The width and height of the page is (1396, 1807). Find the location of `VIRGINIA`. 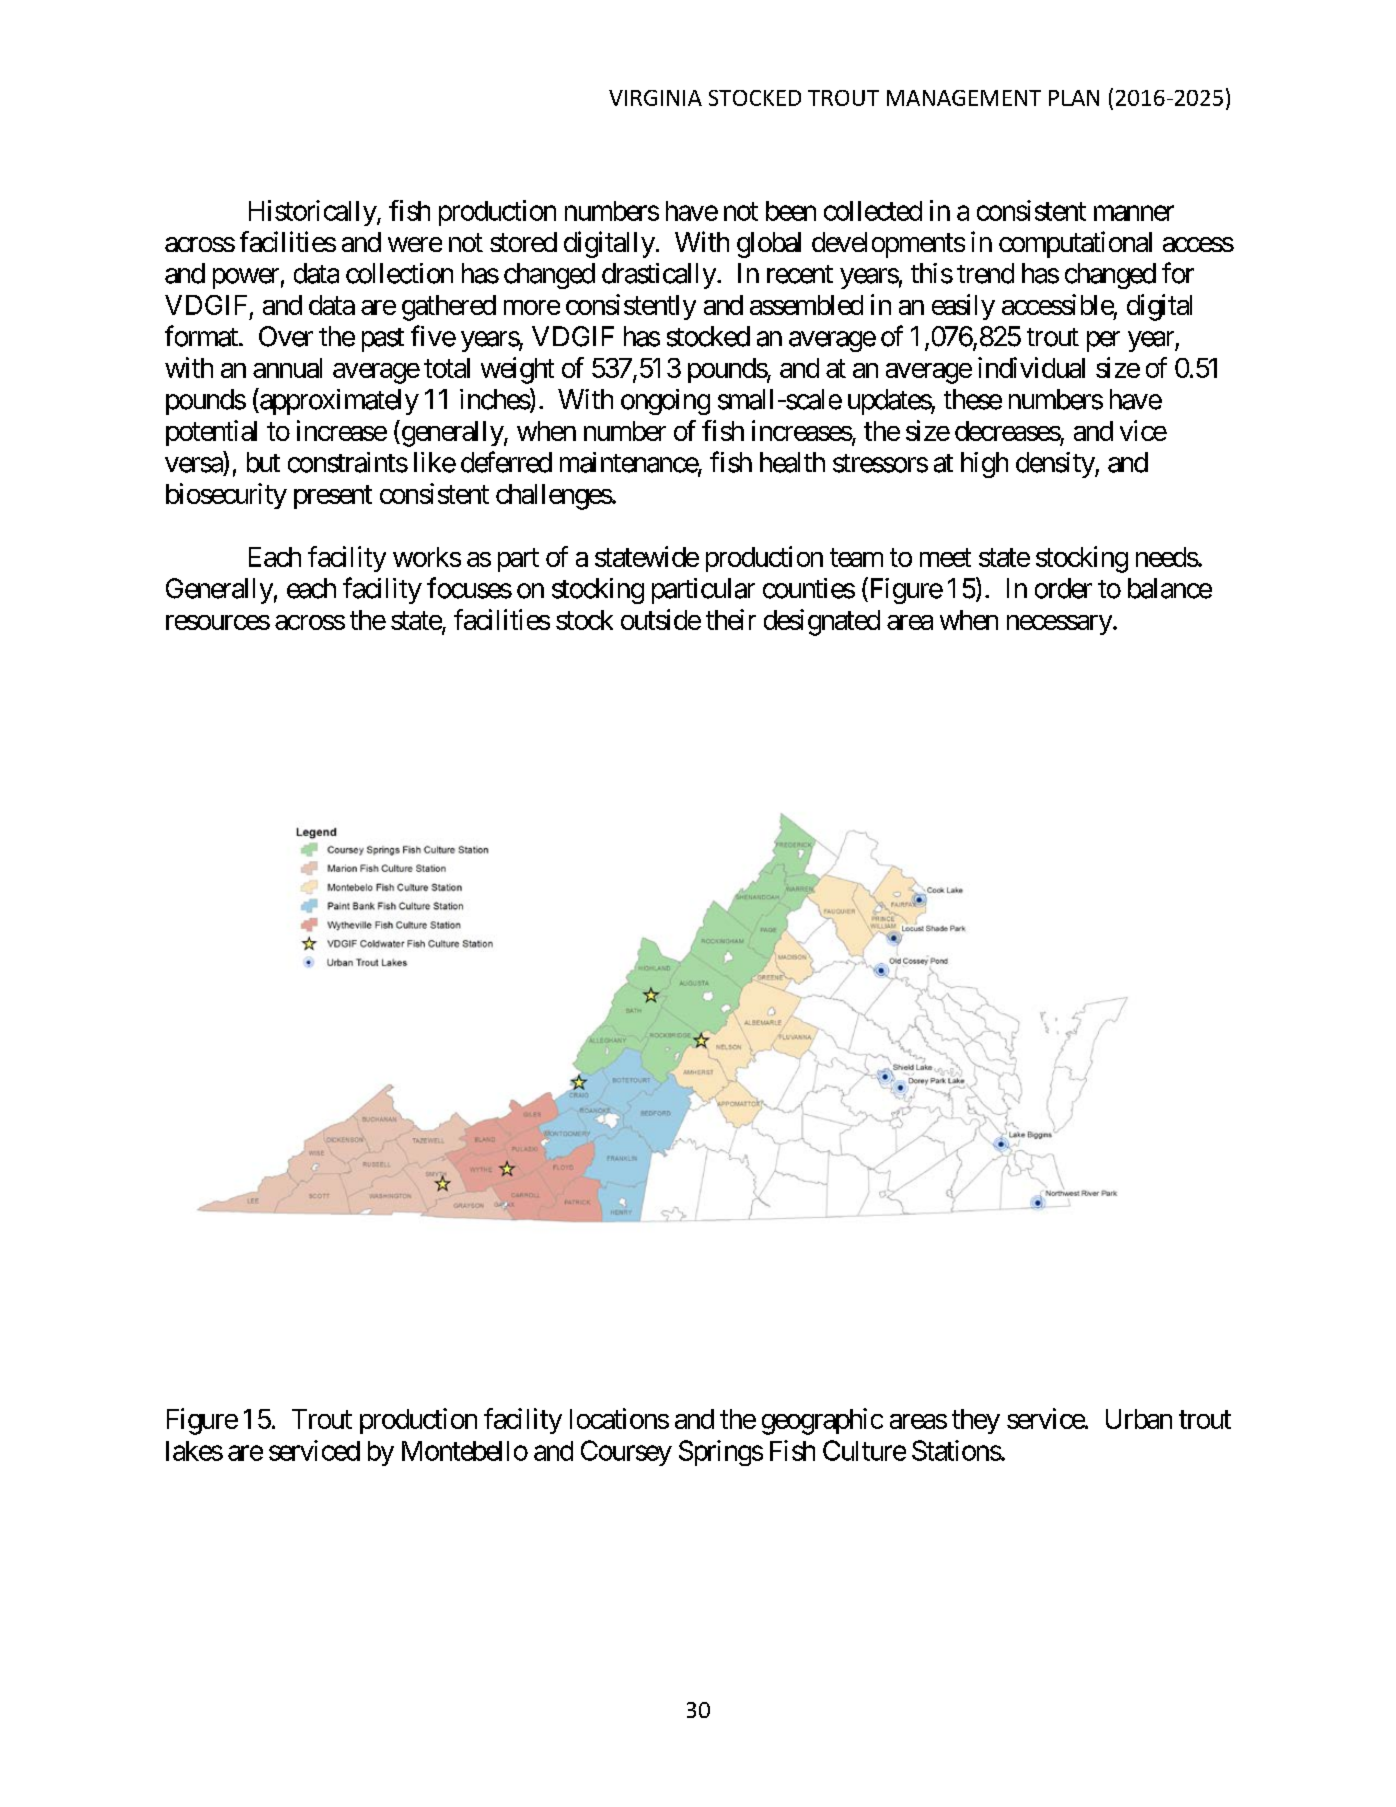

VIRGINIA is located at coordinates (655, 98).
